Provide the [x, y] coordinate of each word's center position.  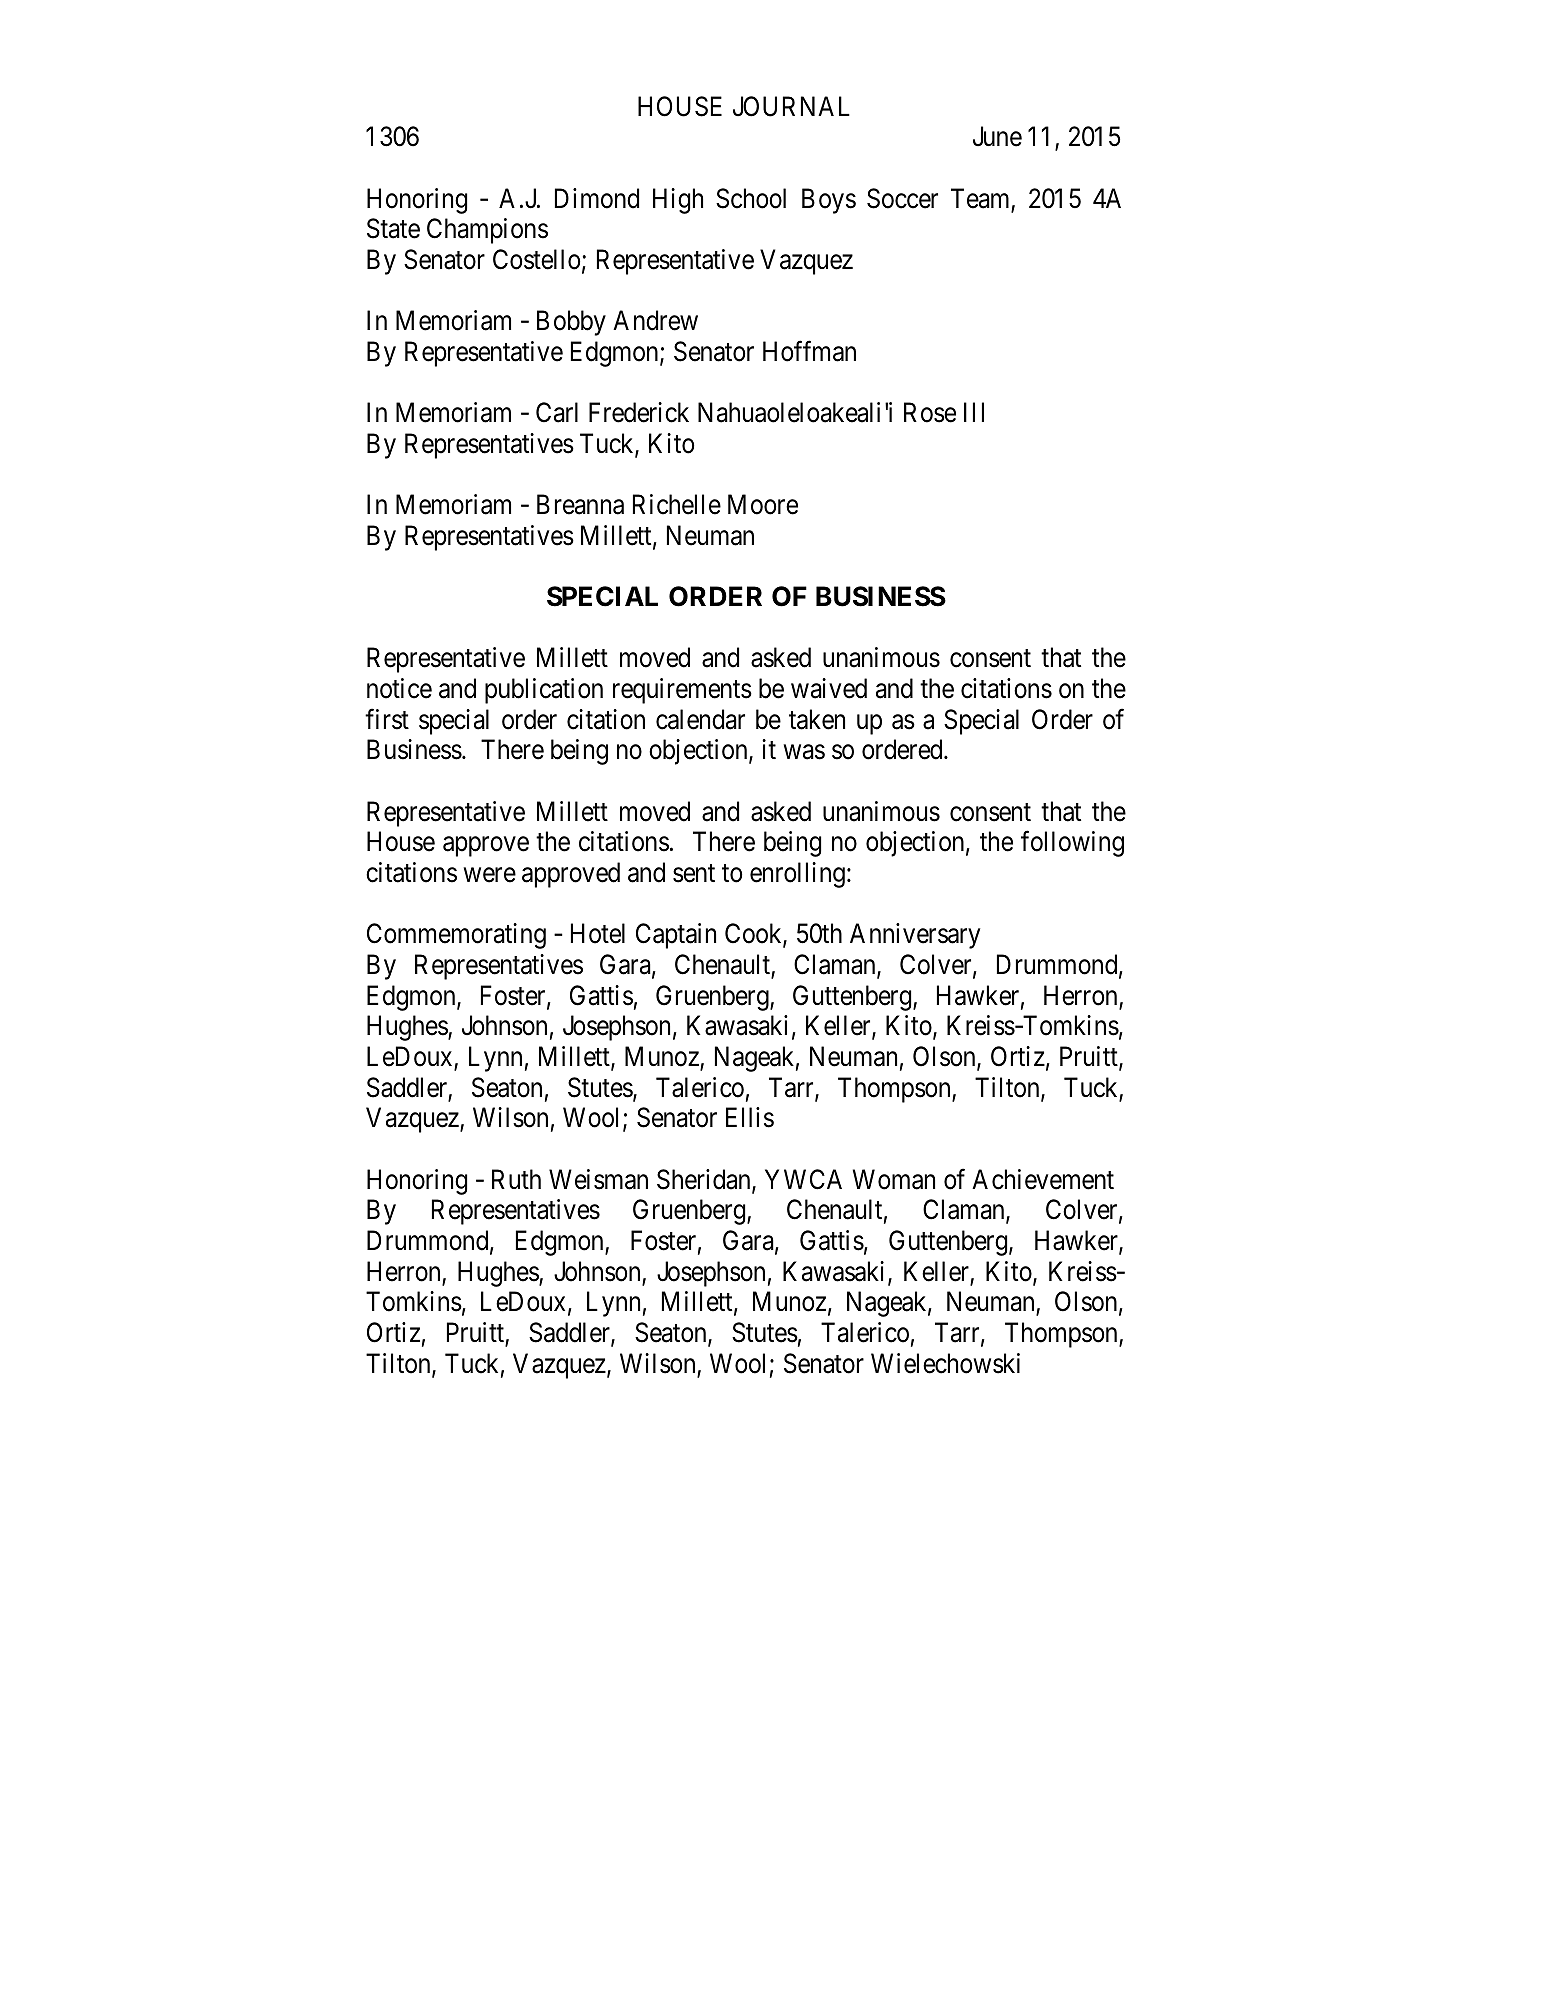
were [490, 875]
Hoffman [809, 351]
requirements [682, 691]
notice [399, 688]
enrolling [797, 875]
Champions [487, 231]
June [997, 137]
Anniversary [915, 936]
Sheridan [705, 1180]
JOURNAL [791, 106]
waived [829, 688]
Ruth [516, 1179]
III [974, 412]
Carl [557, 412]
